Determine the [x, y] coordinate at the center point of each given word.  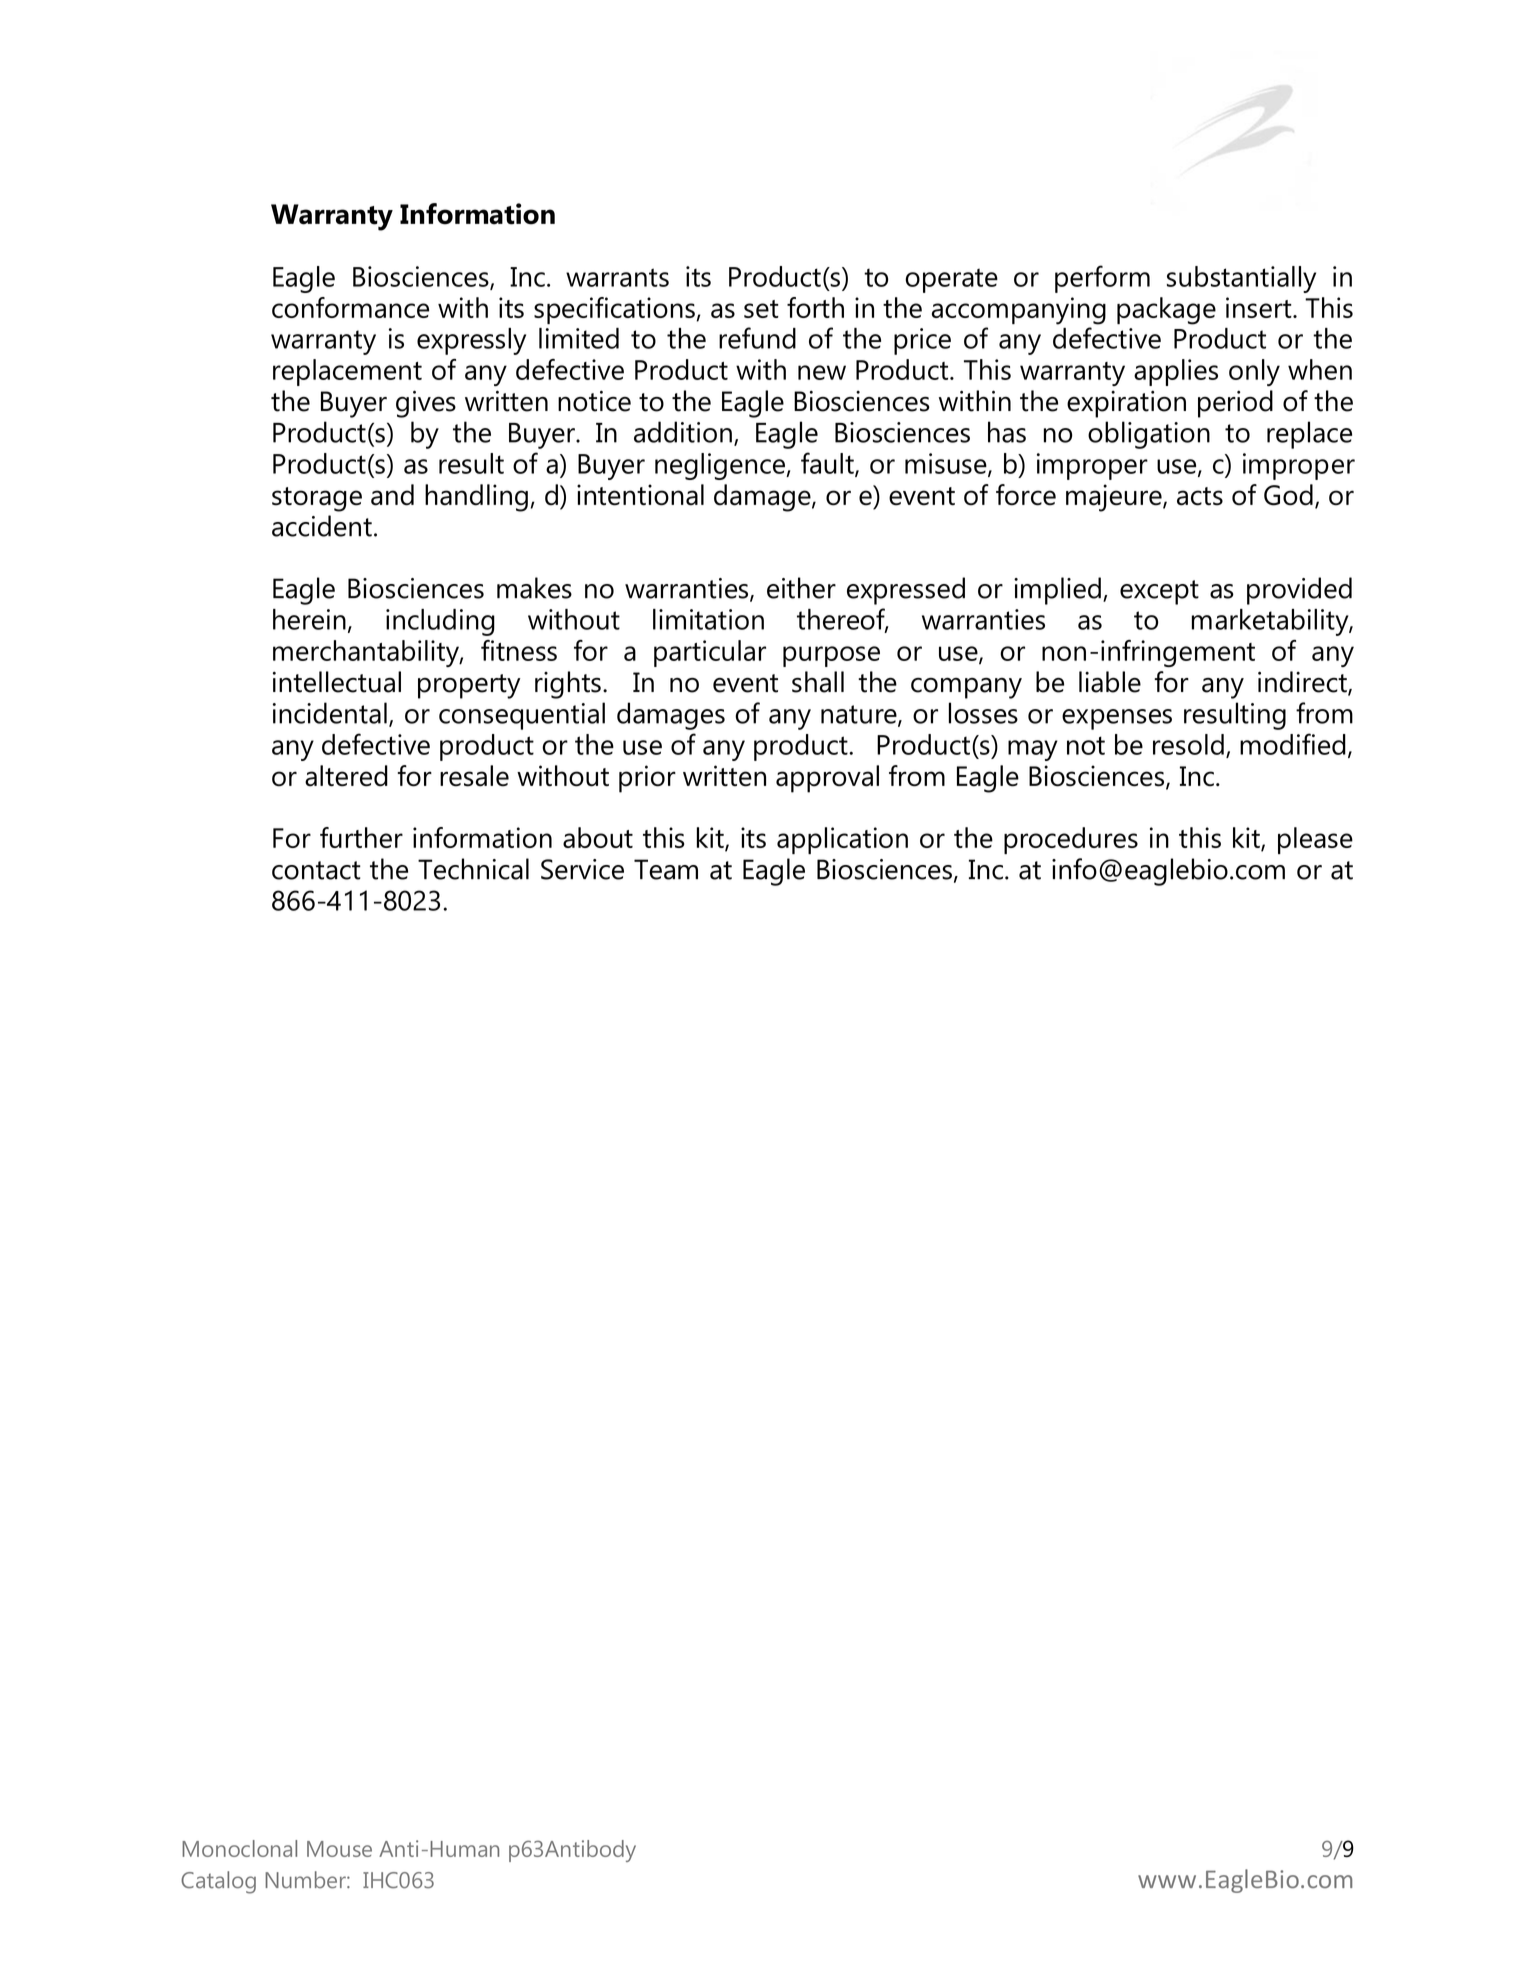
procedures [1071, 840]
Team [666, 869]
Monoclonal [239, 1848]
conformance [350, 307]
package [1166, 311]
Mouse [339, 1849]
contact [316, 870]
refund [757, 338]
